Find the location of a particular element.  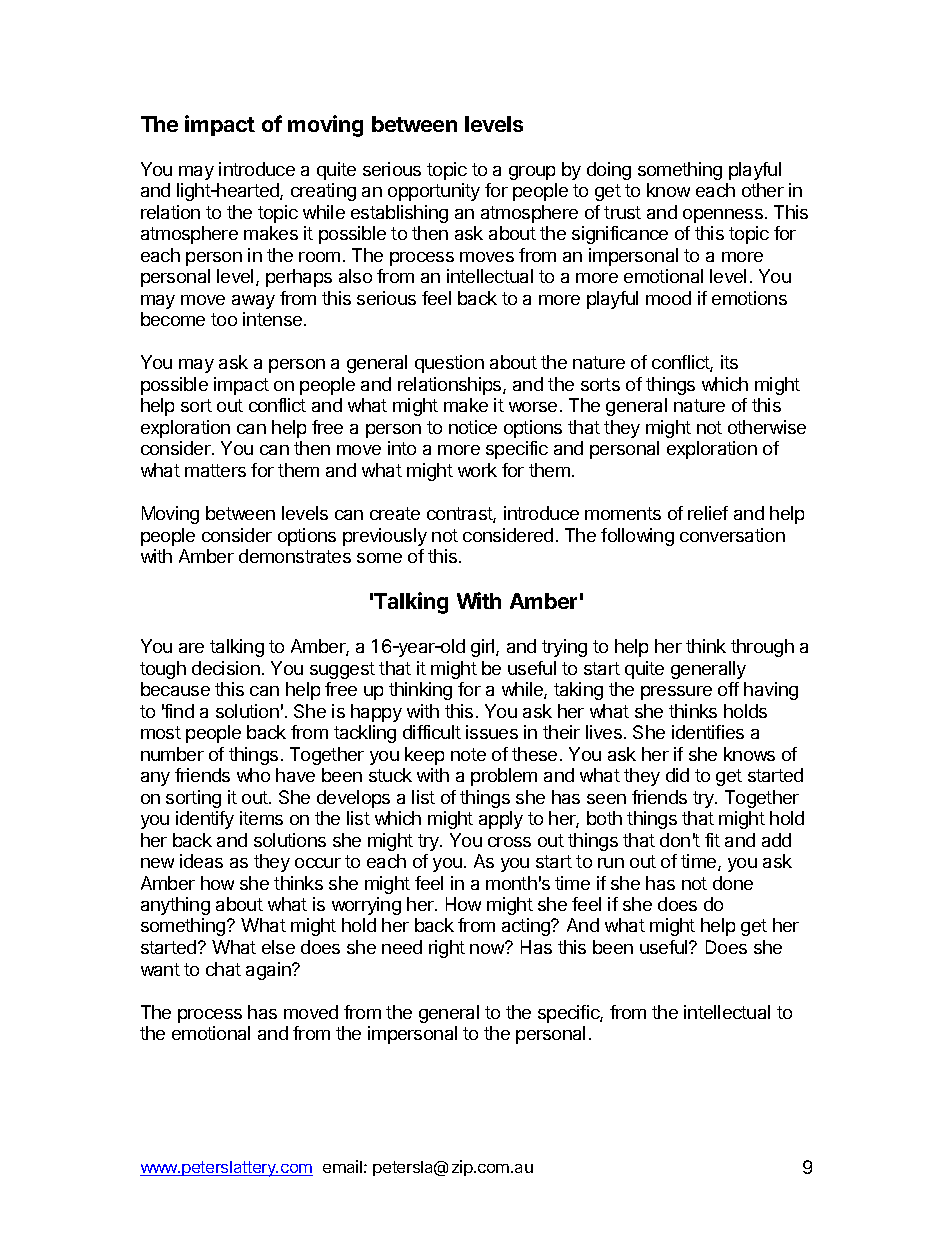

openness is located at coordinates (723, 216).
